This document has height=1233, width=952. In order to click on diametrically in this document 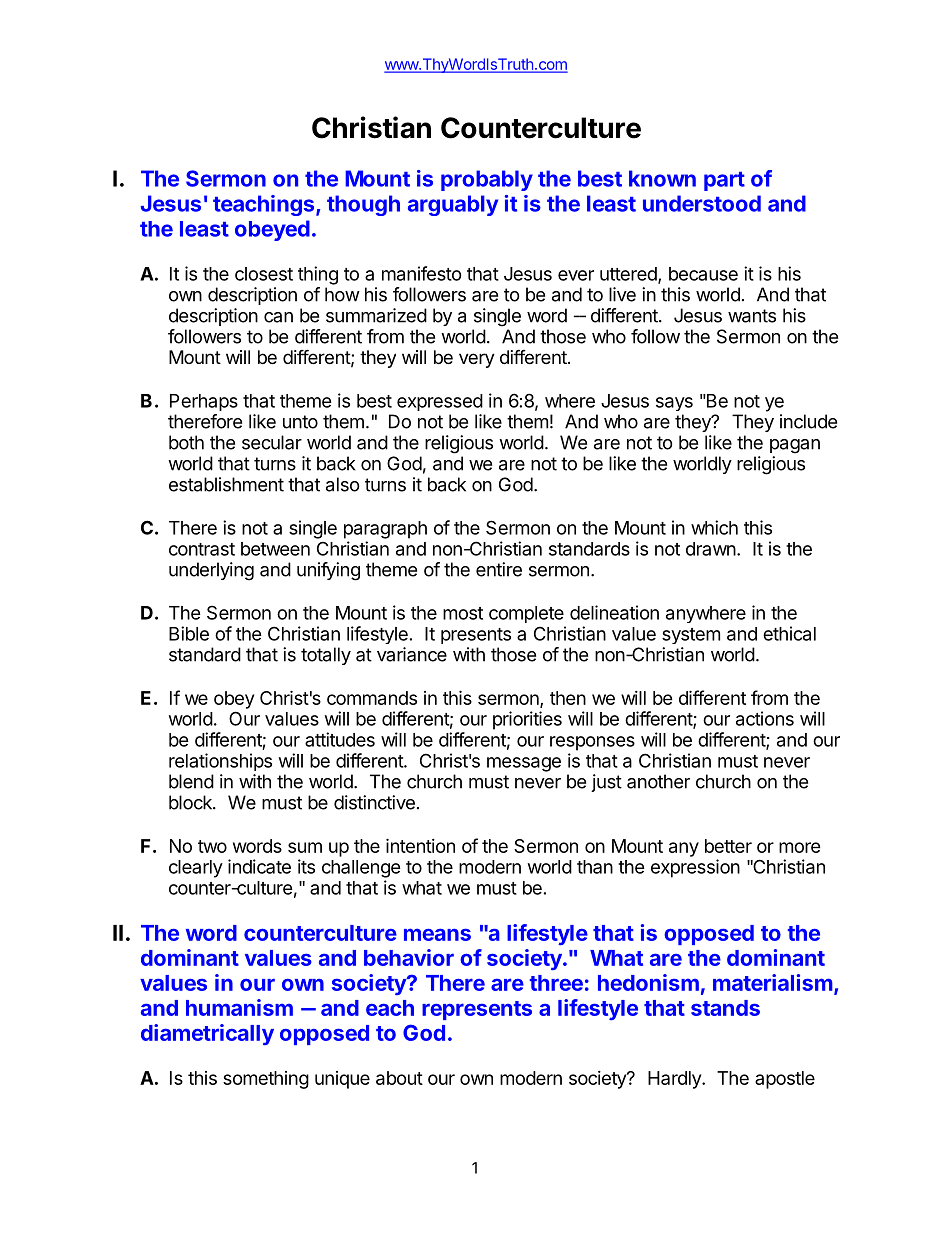, I will do `click(207, 1034)`.
